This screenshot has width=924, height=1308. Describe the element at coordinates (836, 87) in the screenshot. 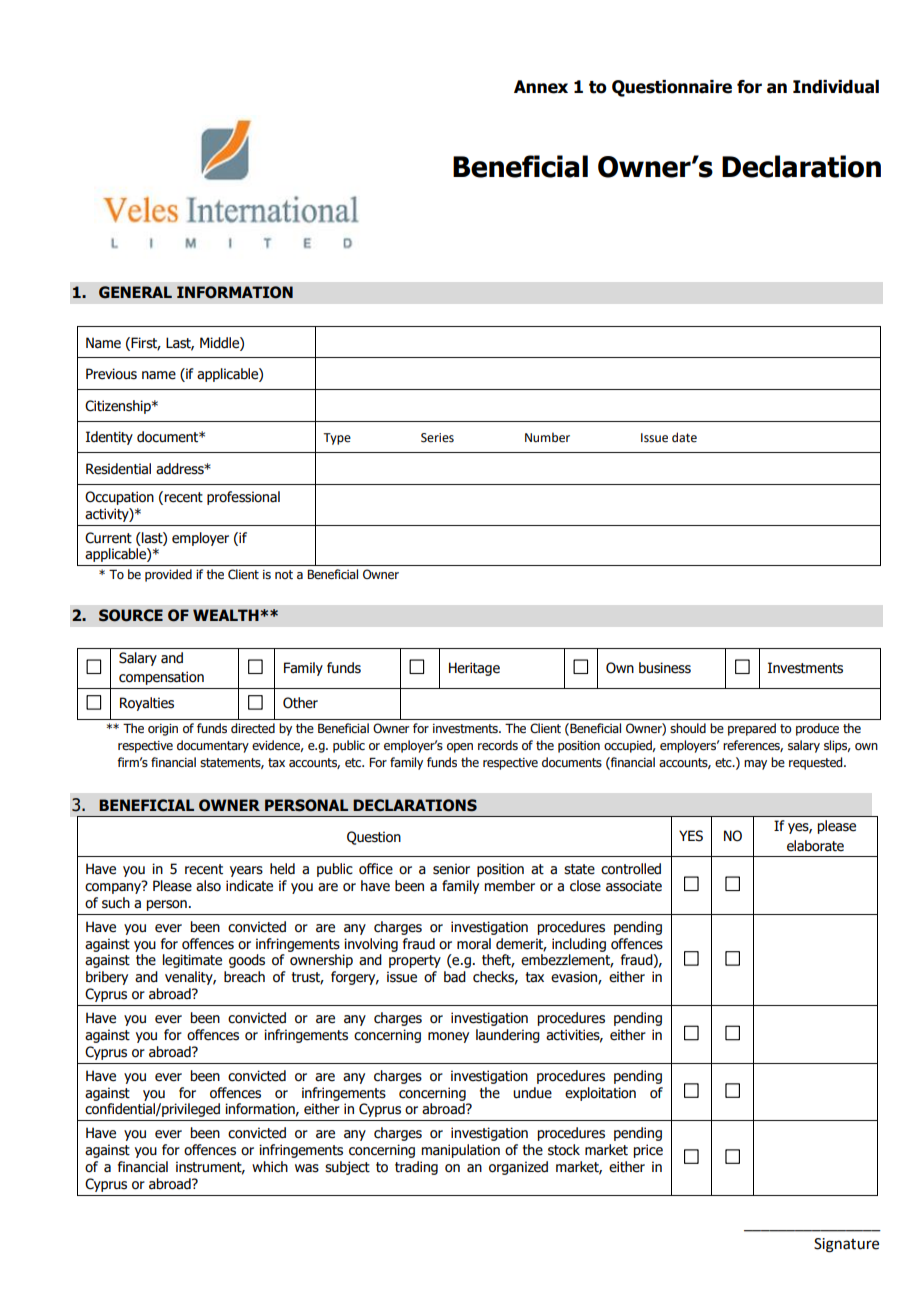

I see `Individual` at that location.
